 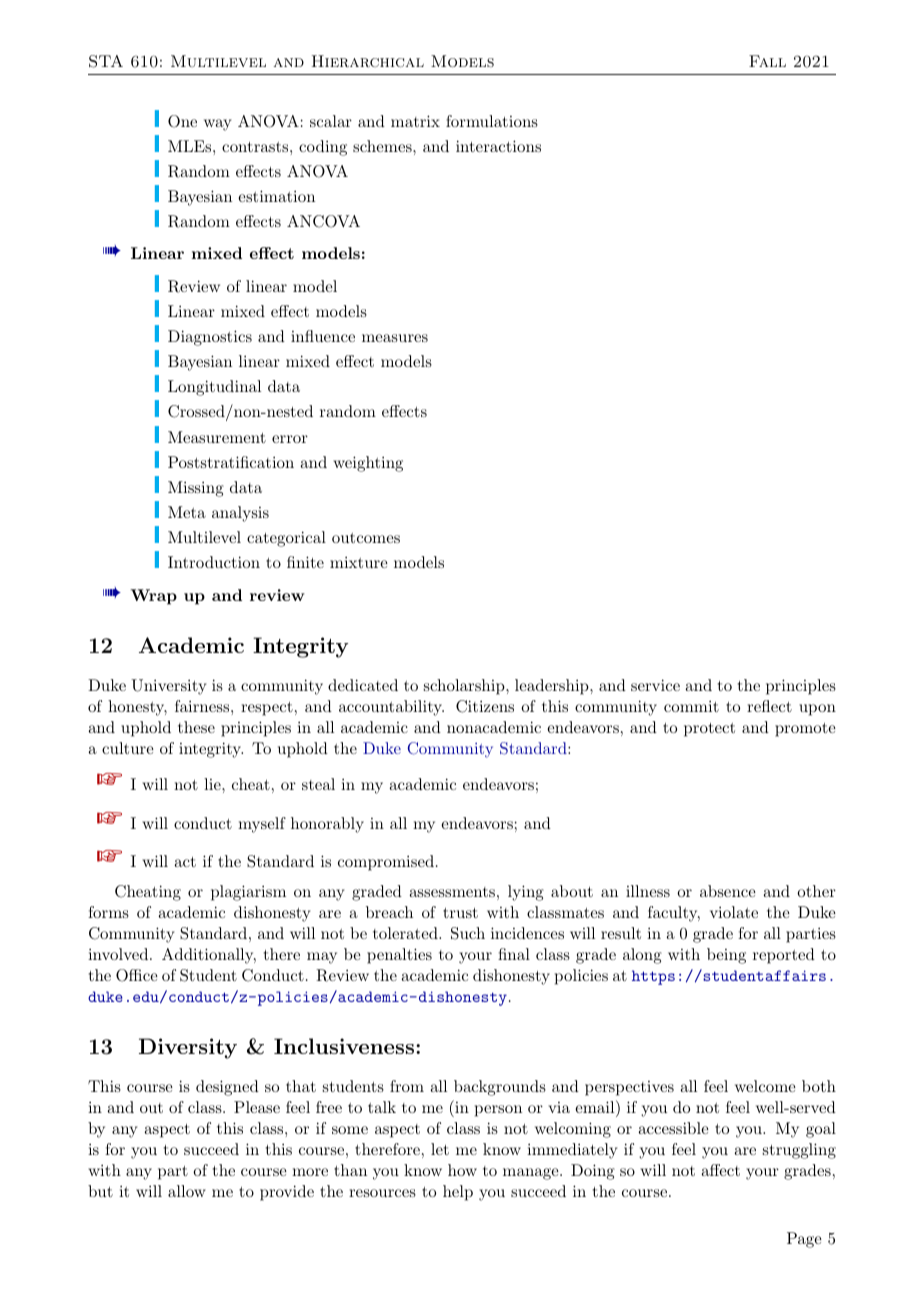 What do you see at coordinates (248, 893) in the screenshot?
I see `plagiarism` at bounding box center [248, 893].
